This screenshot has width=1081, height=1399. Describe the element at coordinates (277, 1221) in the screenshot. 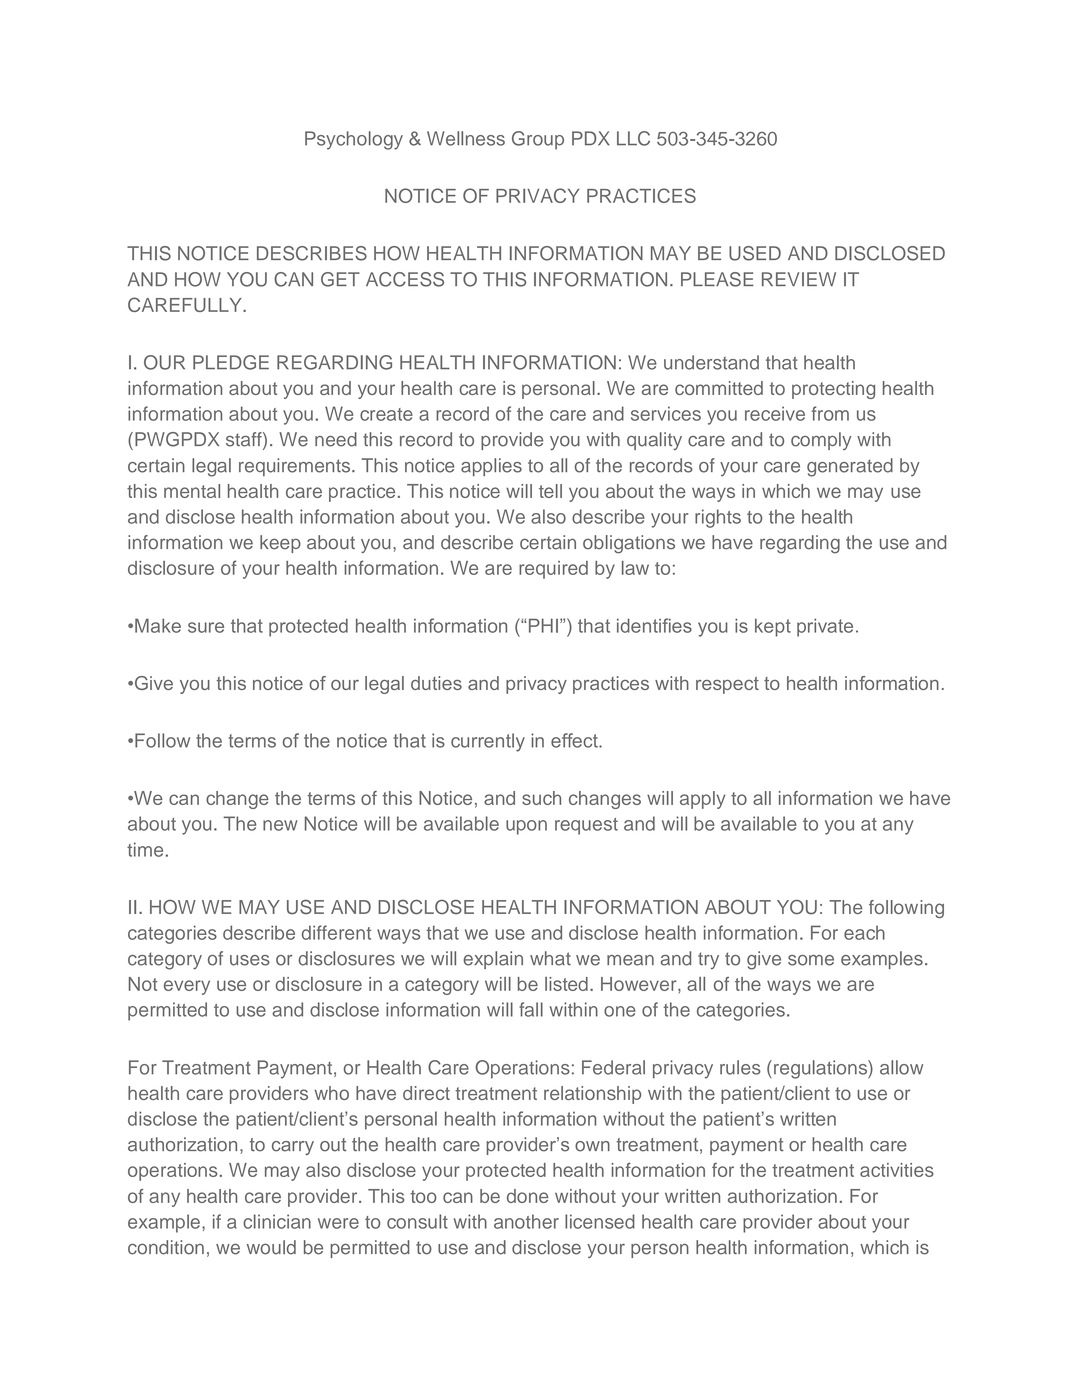

I see `clinician` at that location.
